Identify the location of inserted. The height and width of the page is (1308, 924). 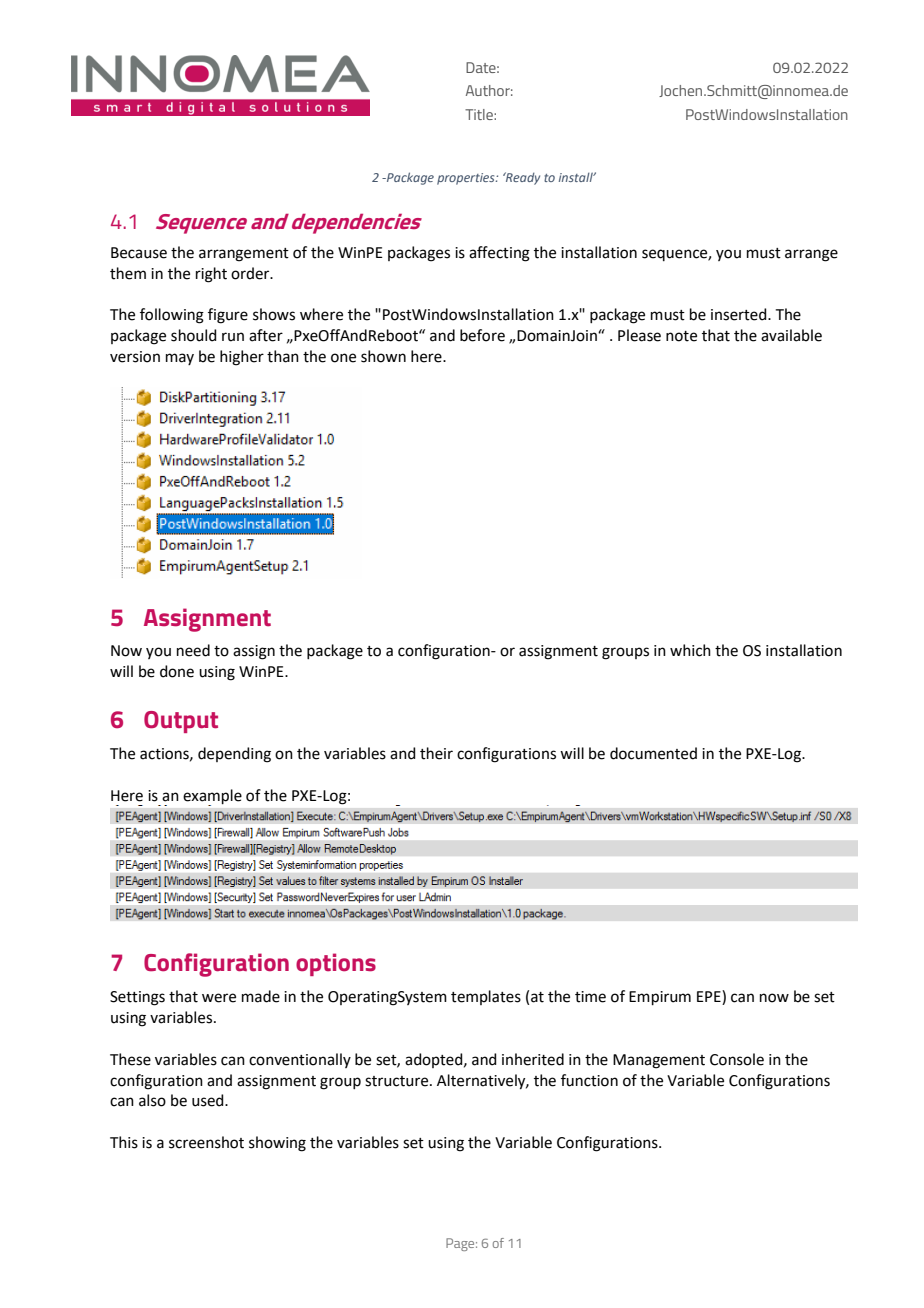
(740, 314).
